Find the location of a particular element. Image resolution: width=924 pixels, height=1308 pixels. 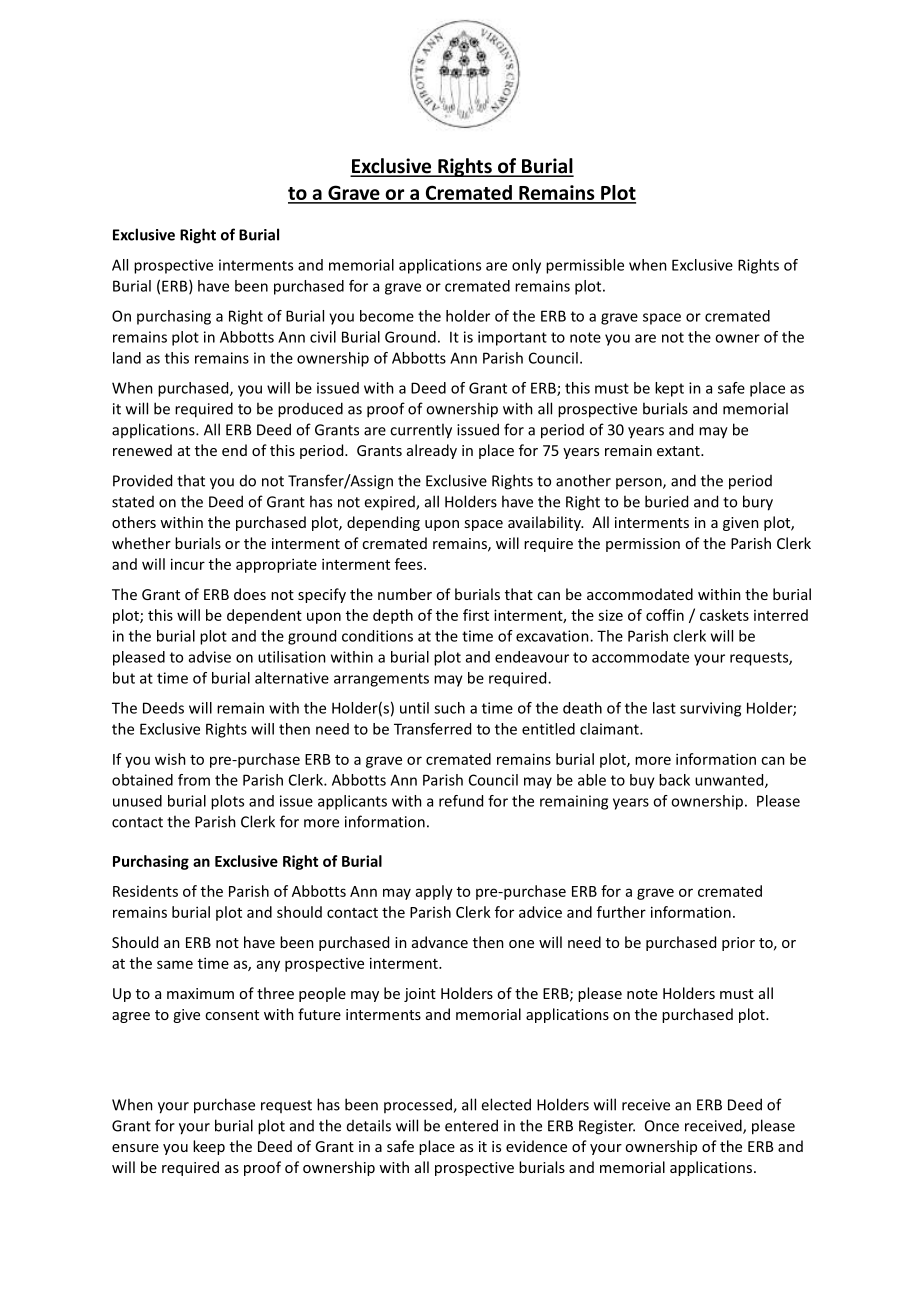

become is located at coordinates (387, 316).
